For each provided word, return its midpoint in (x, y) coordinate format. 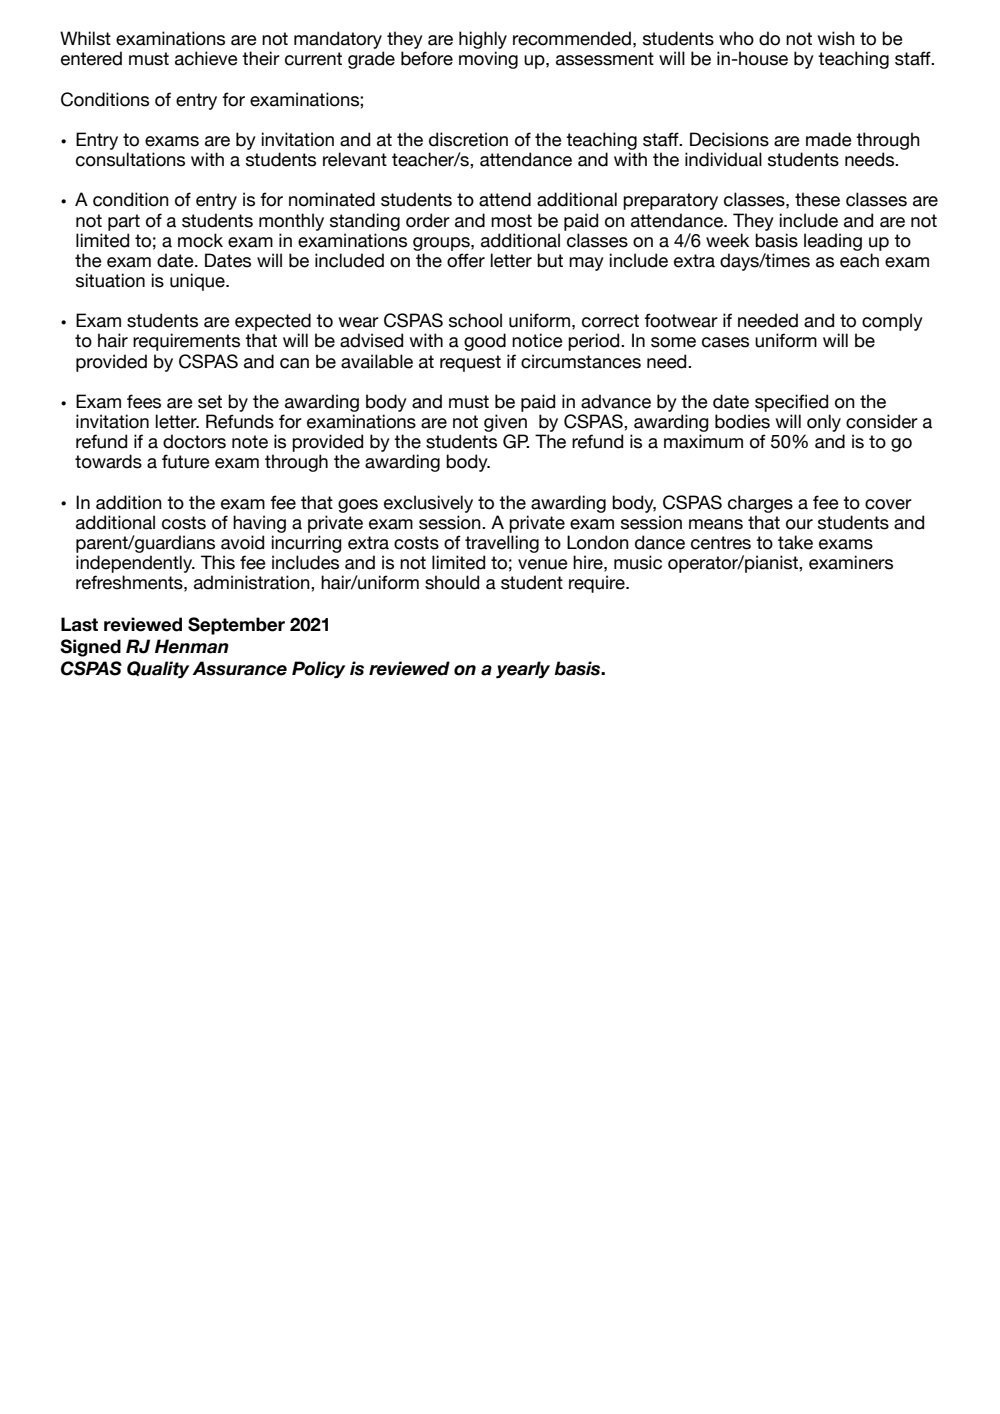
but (550, 260)
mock (200, 240)
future (186, 461)
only (824, 423)
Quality (158, 669)
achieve (206, 58)
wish (836, 38)
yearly (523, 669)
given (505, 423)
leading (833, 242)
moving (488, 60)
